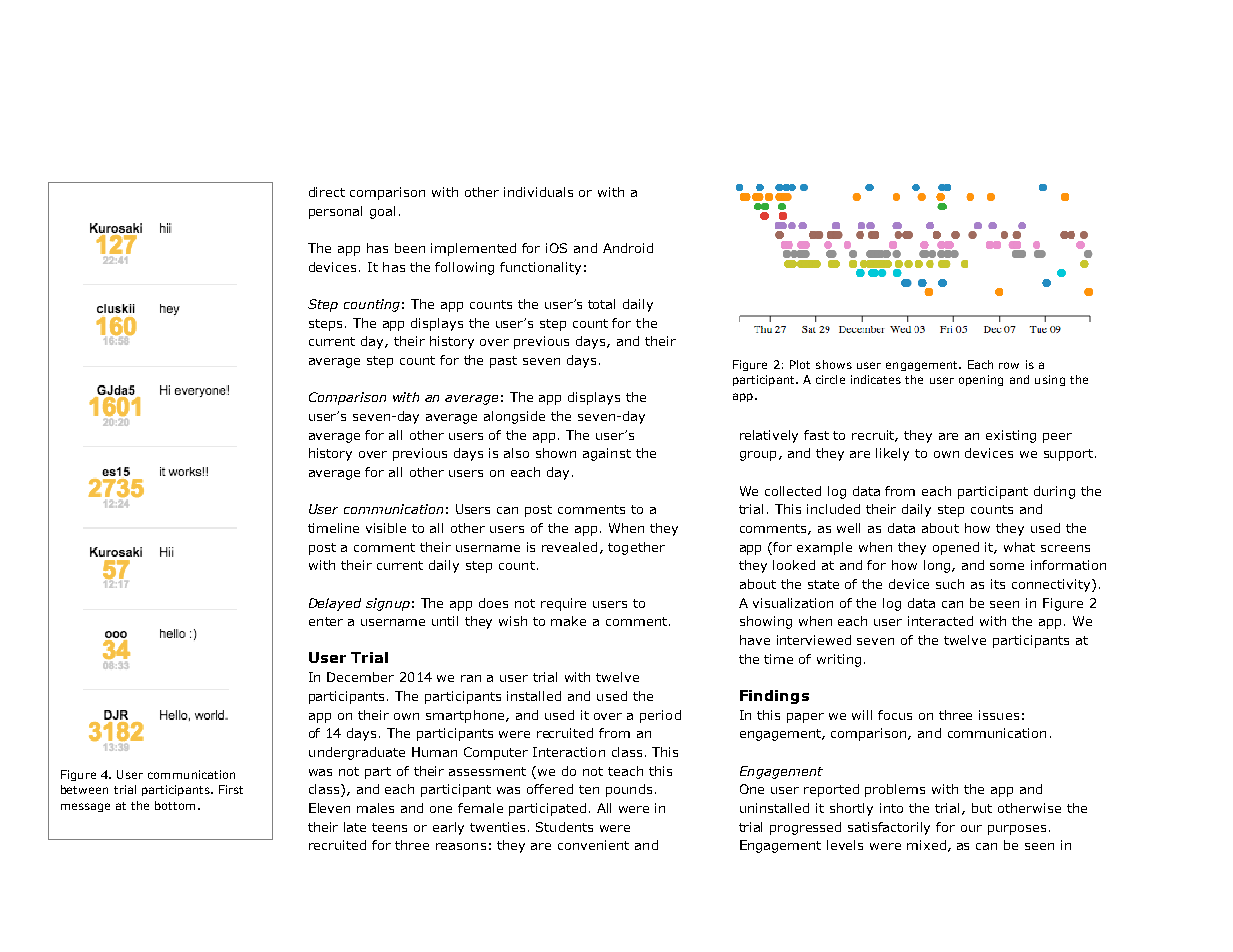  I want to click on individuals, so click(538, 192).
